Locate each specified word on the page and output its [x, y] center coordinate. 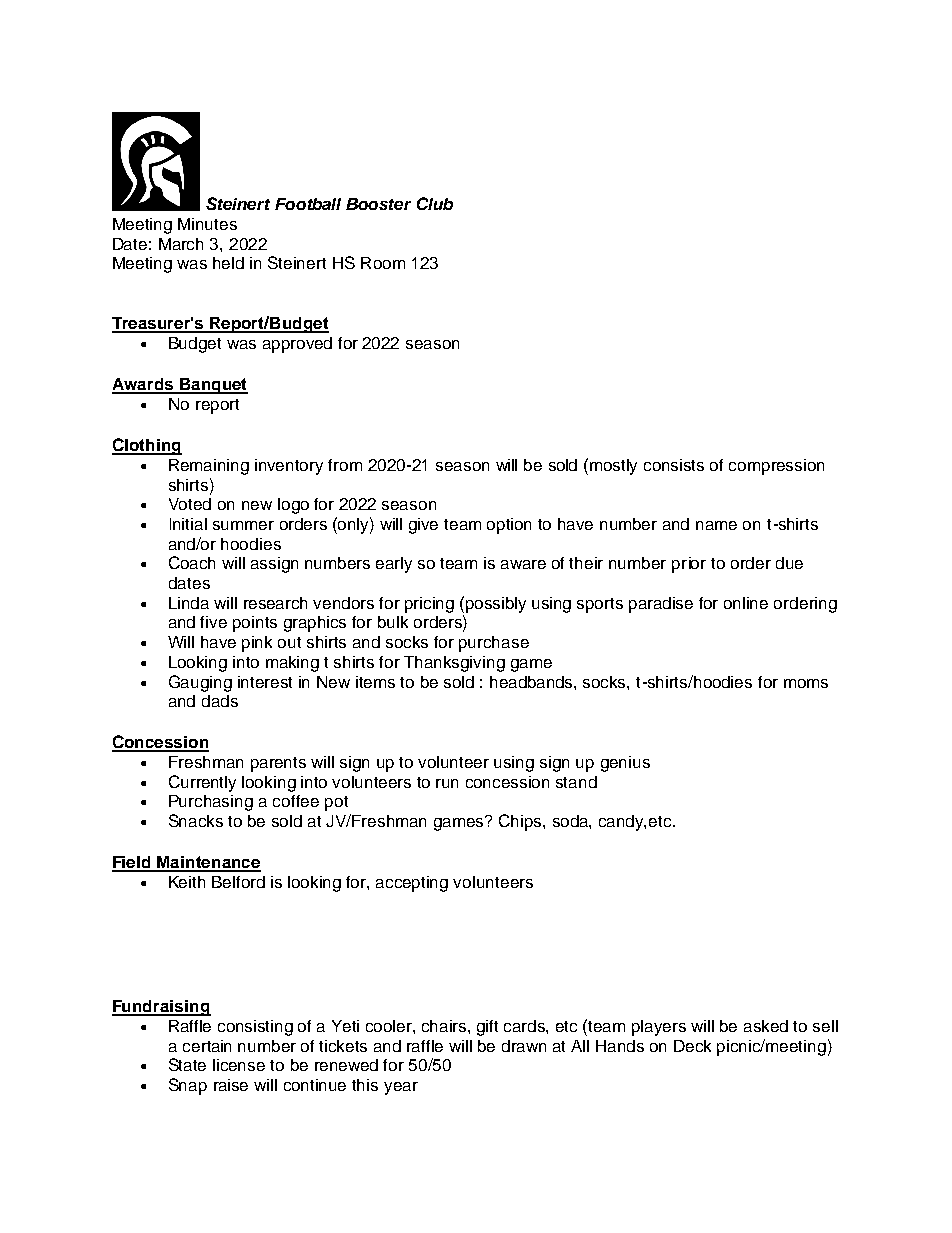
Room [383, 263]
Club [435, 203]
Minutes [207, 224]
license [239, 1065]
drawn [524, 1046]
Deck [692, 1046]
